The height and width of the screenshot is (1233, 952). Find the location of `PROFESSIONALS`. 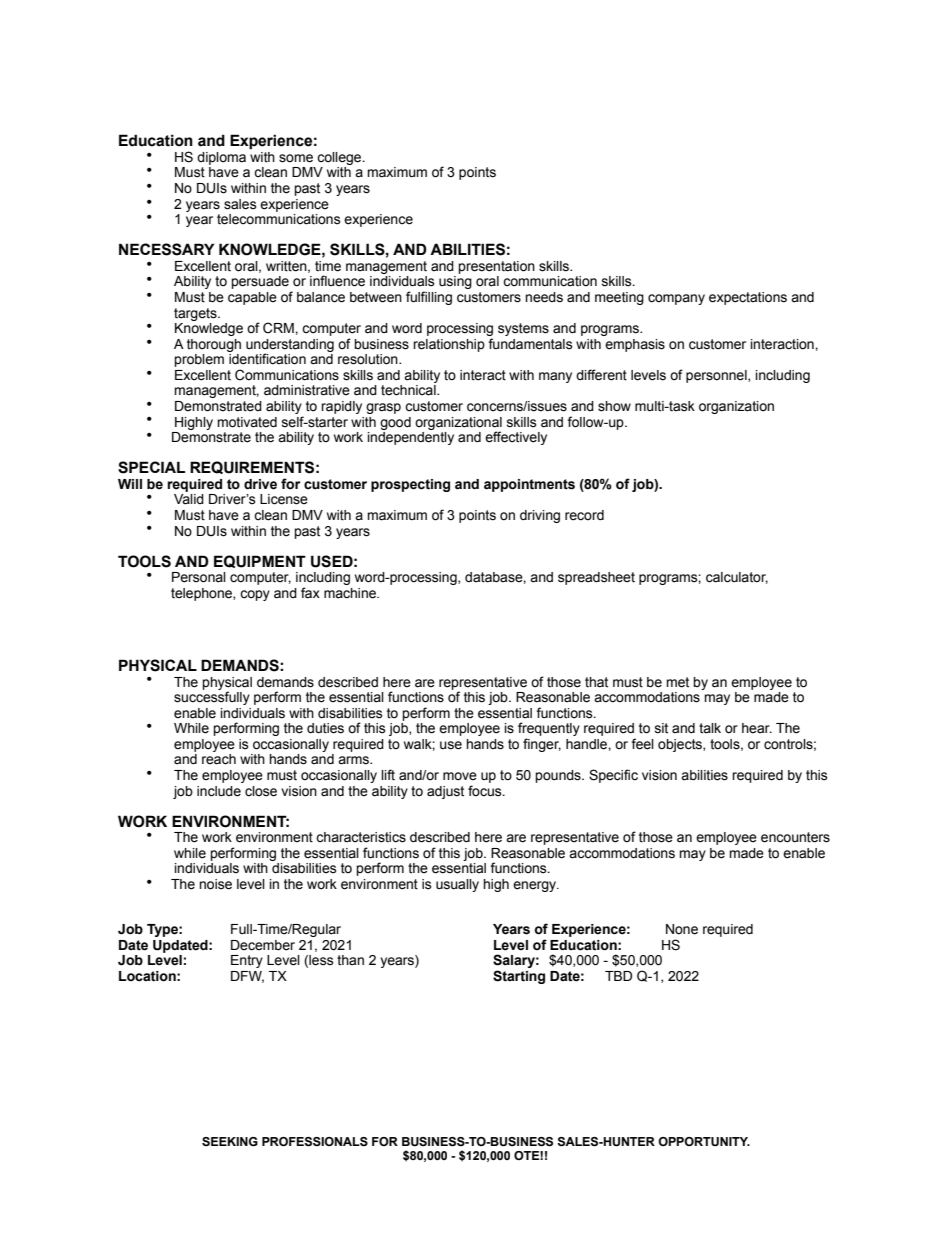

PROFESSIONALS is located at coordinates (315, 1142).
